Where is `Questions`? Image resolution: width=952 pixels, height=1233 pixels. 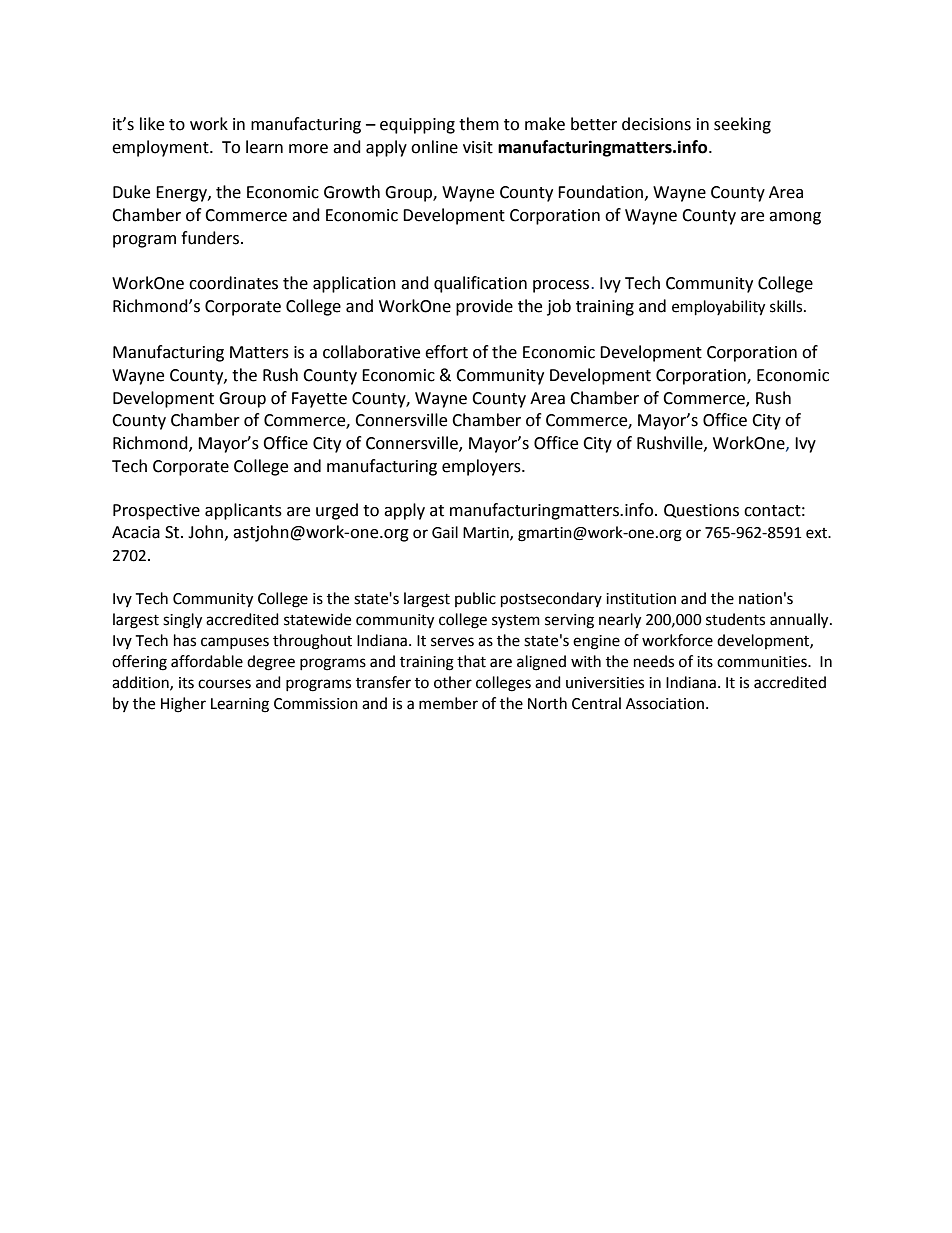
Questions is located at coordinates (701, 511).
